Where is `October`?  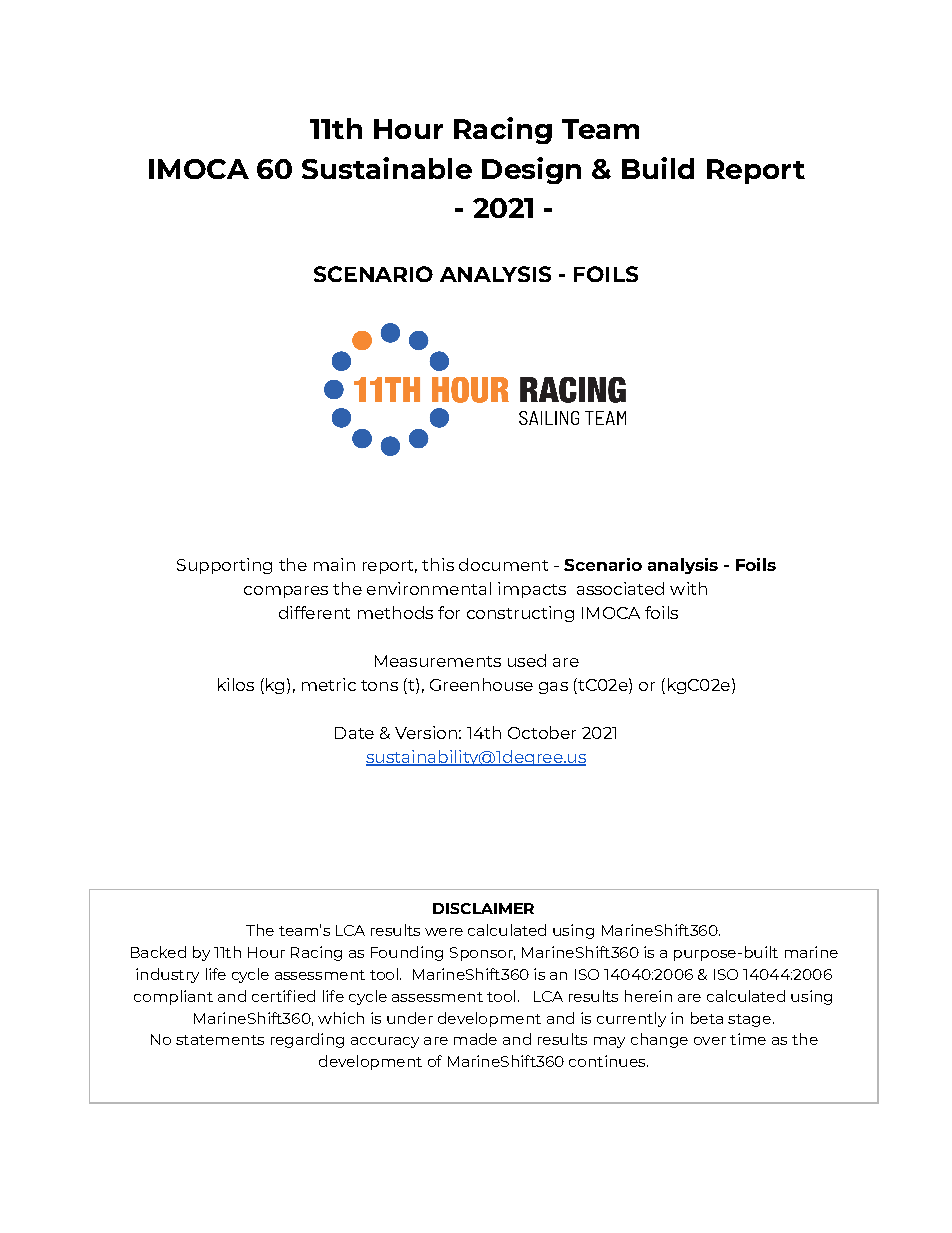 October is located at coordinates (542, 732).
